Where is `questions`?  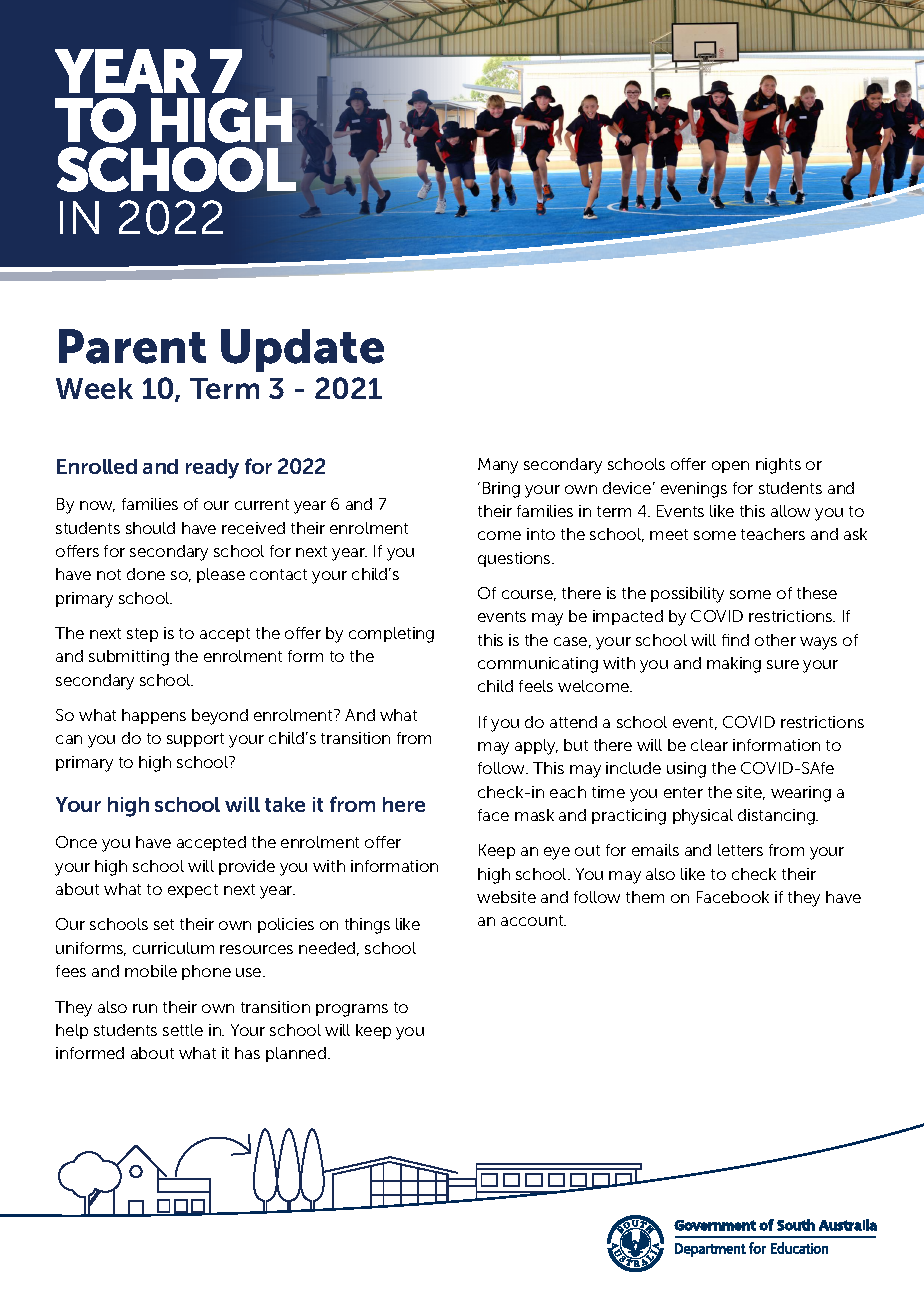 questions is located at coordinates (515, 559).
